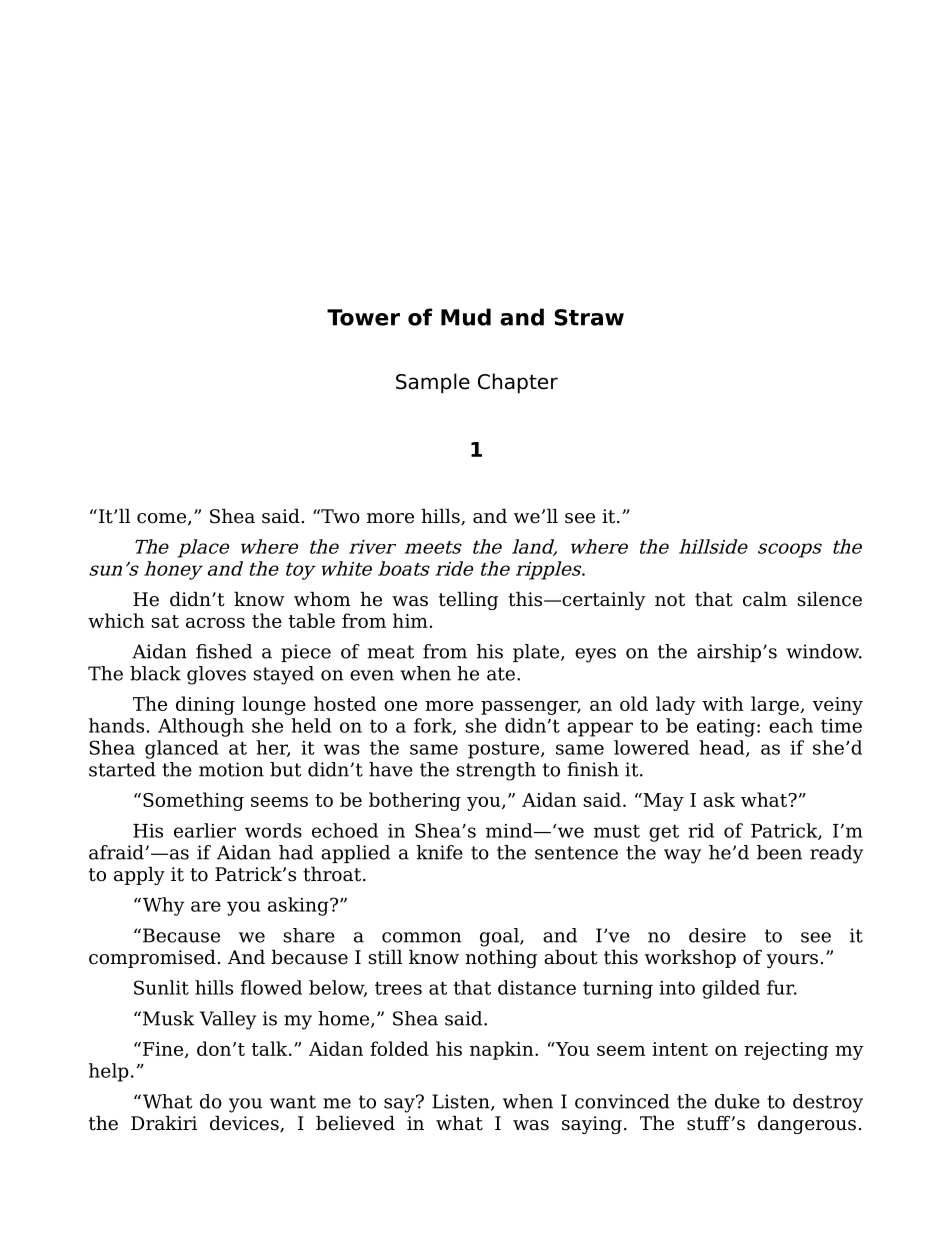  Describe the element at coordinates (824, 651) in the screenshot. I see `window` at that location.
